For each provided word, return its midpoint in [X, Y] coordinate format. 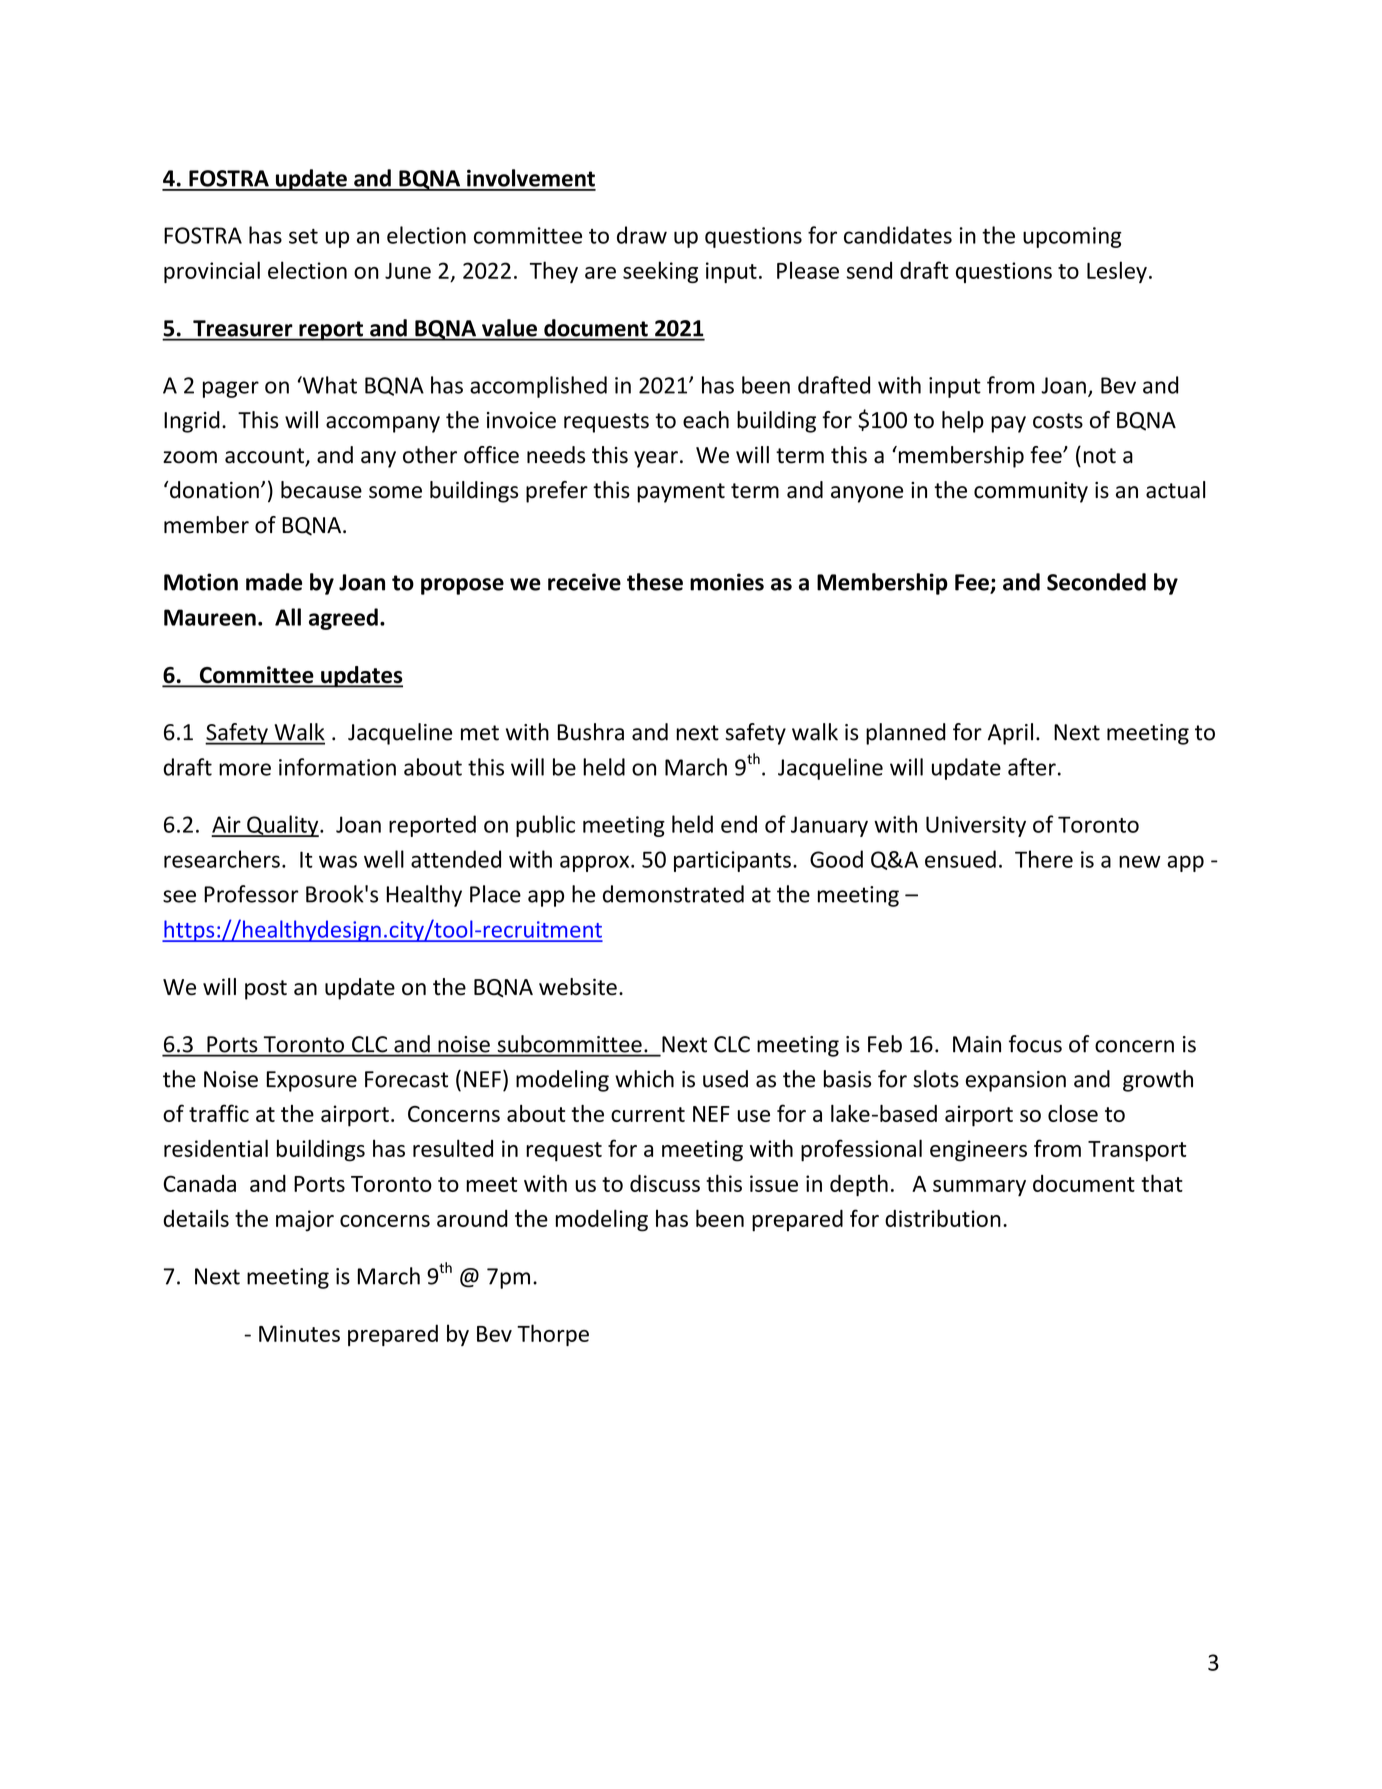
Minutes [299, 1333]
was [338, 861]
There [1044, 859]
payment [681, 493]
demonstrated [673, 894]
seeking [660, 272]
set [303, 236]
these [655, 582]
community [1031, 492]
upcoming [1072, 237]
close [1073, 1113]
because [321, 490]
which [644, 1079]
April [1010, 734]
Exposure [312, 1081]
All [288, 617]
